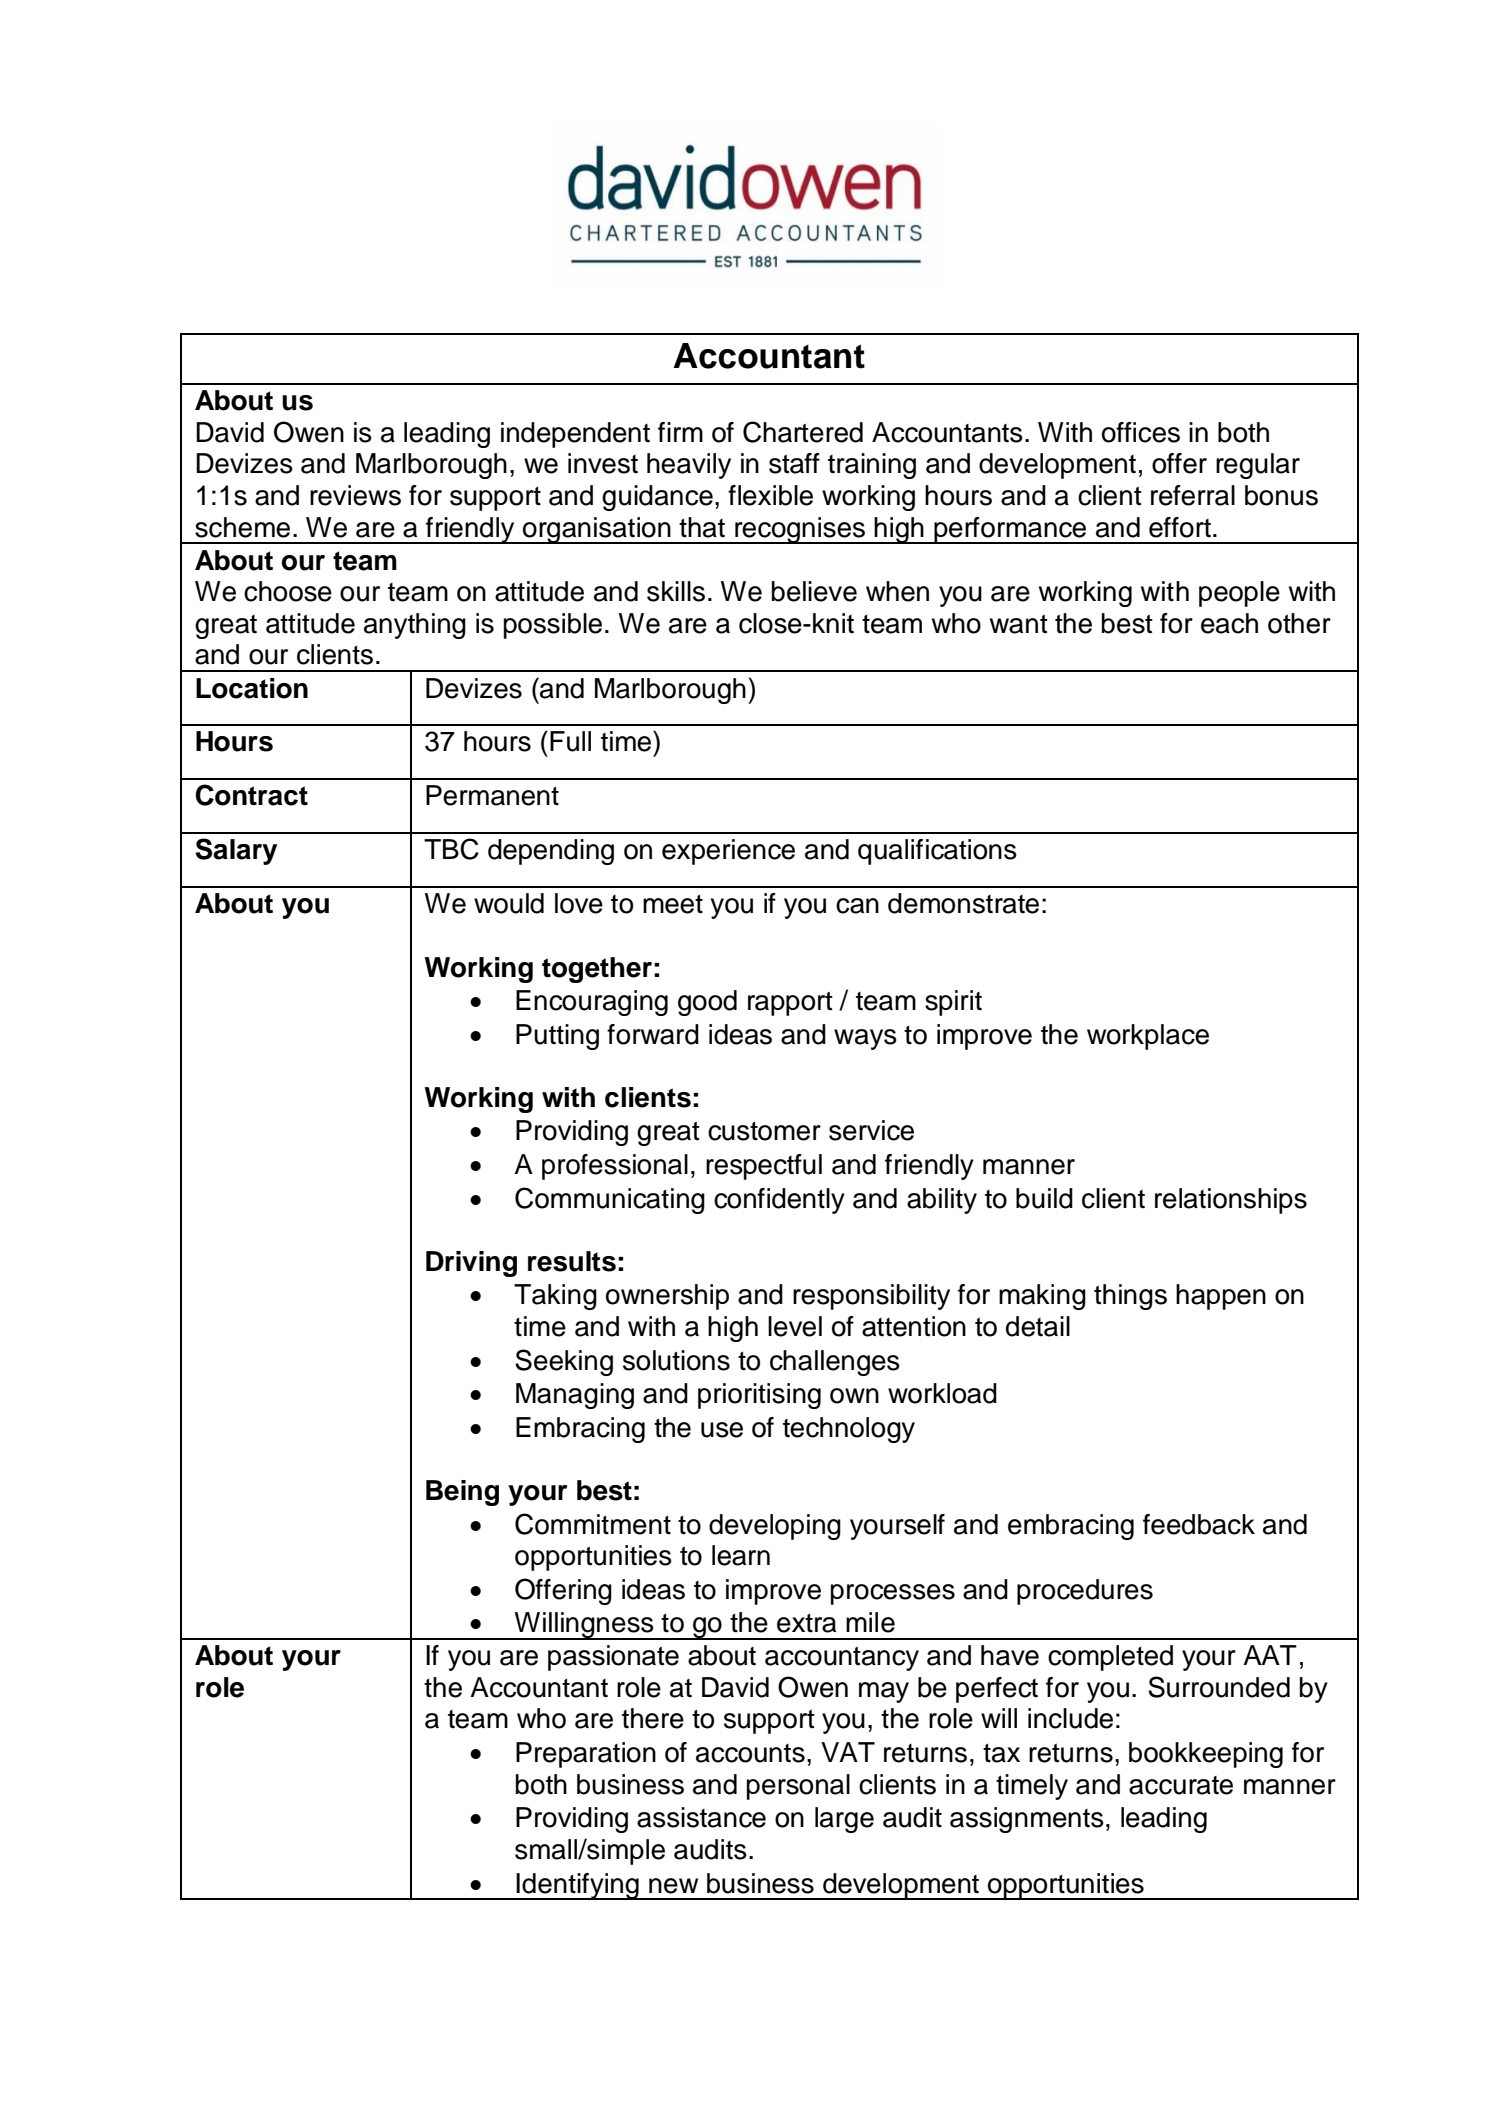 Image resolution: width=1490 pixels, height=2107 pixels. Describe the element at coordinates (355, 495) in the image. I see `reviews` at that location.
